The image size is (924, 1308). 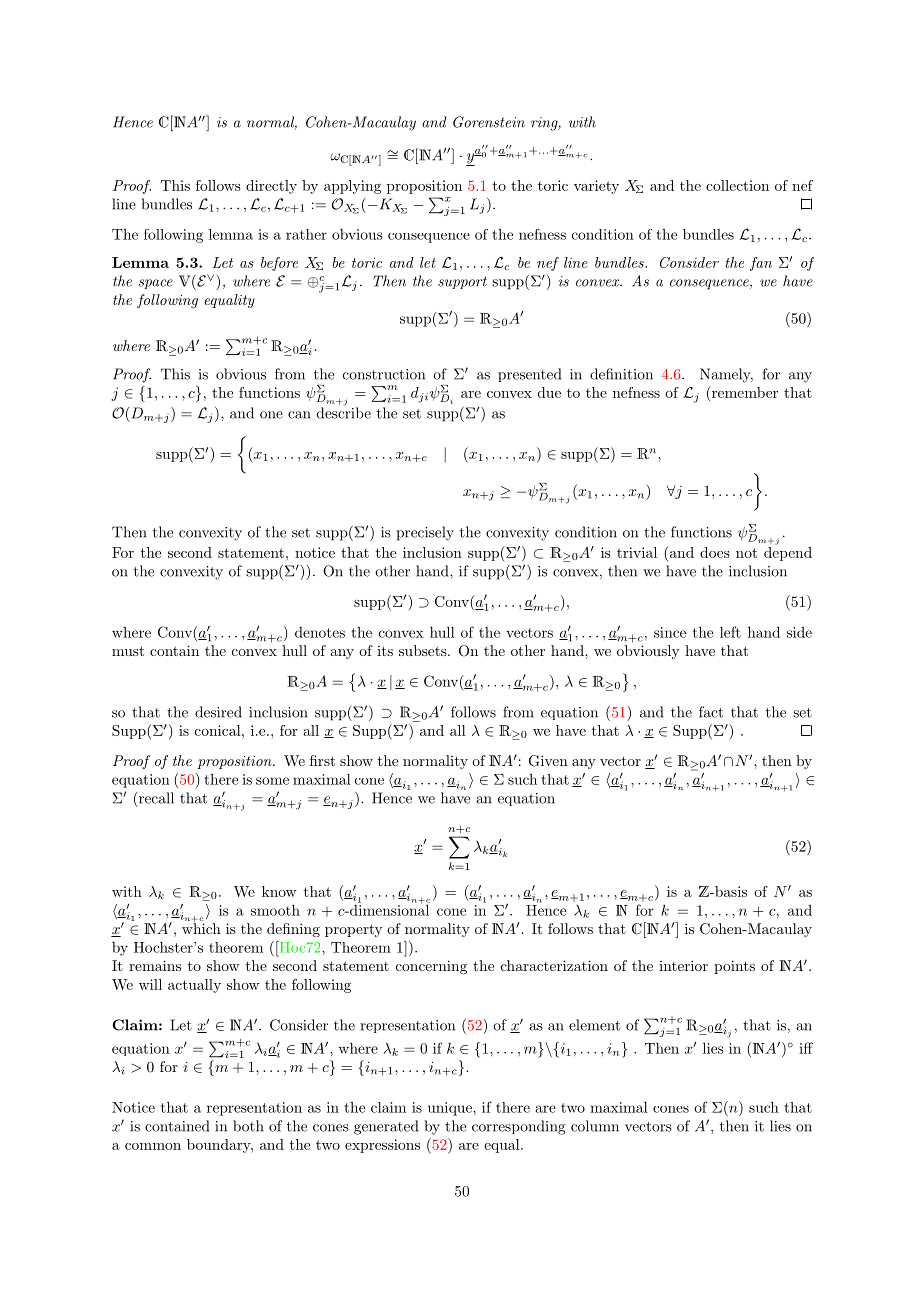 I want to click on left, so click(x=730, y=632).
